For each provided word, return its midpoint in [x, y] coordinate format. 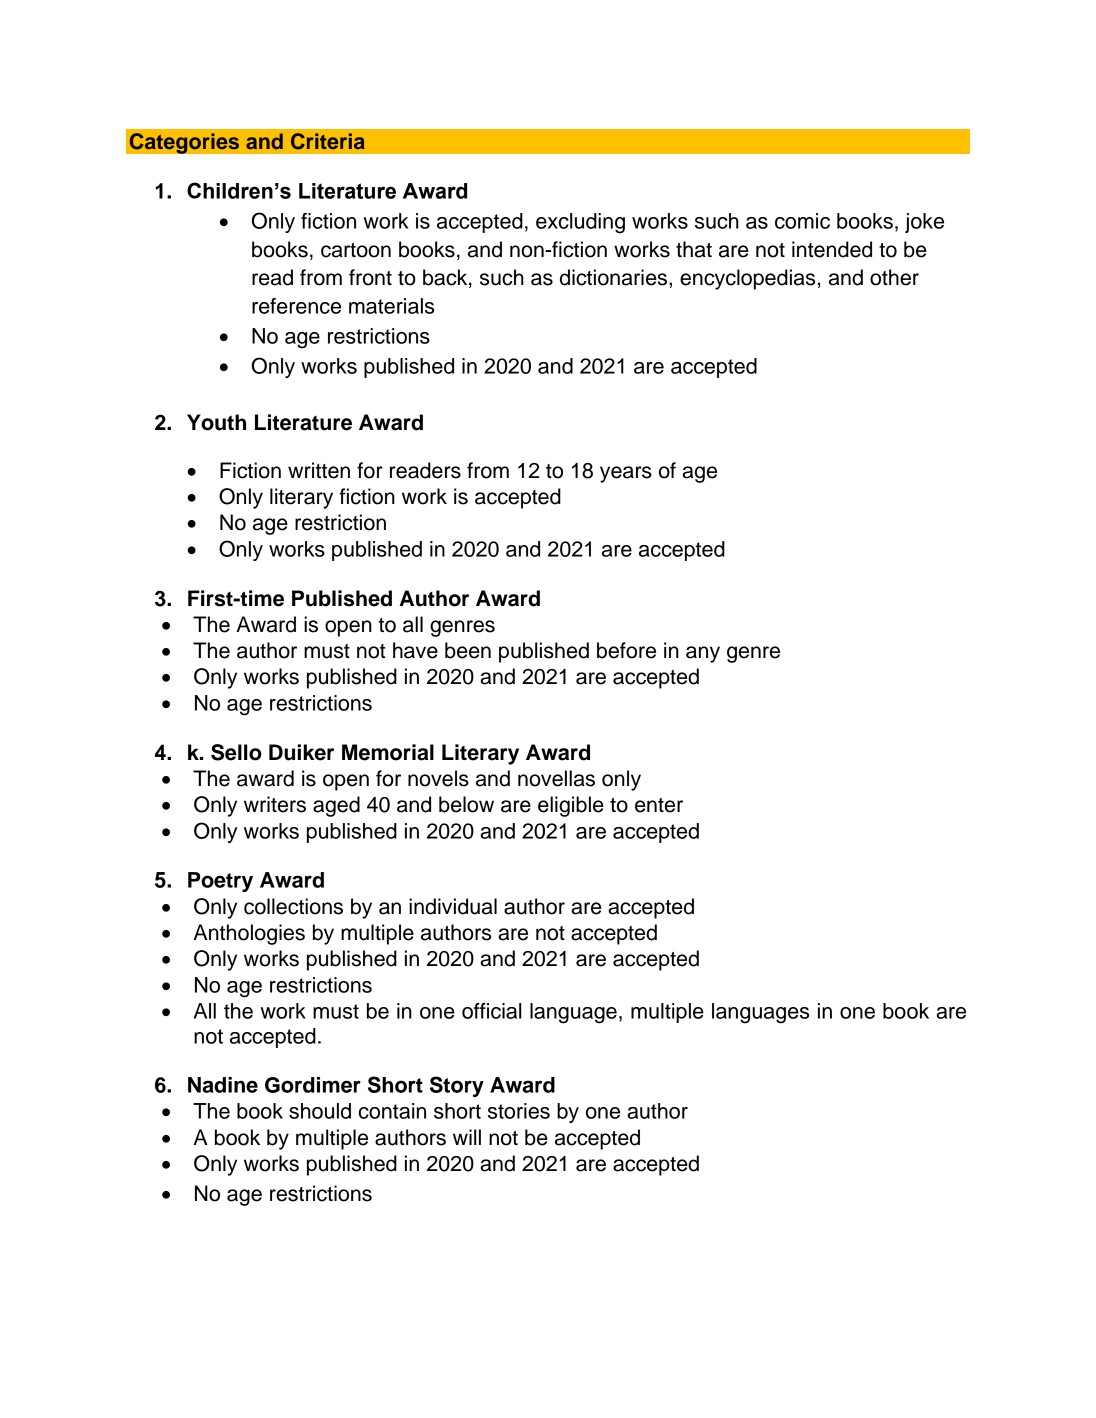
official [491, 1011]
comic [802, 221]
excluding [580, 223]
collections [293, 906]
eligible [571, 806]
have [415, 650]
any [703, 654]
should [320, 1111]
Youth [216, 422]
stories [519, 1111]
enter [659, 805]
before [626, 650]
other [894, 277]
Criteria [328, 141]
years [626, 474]
